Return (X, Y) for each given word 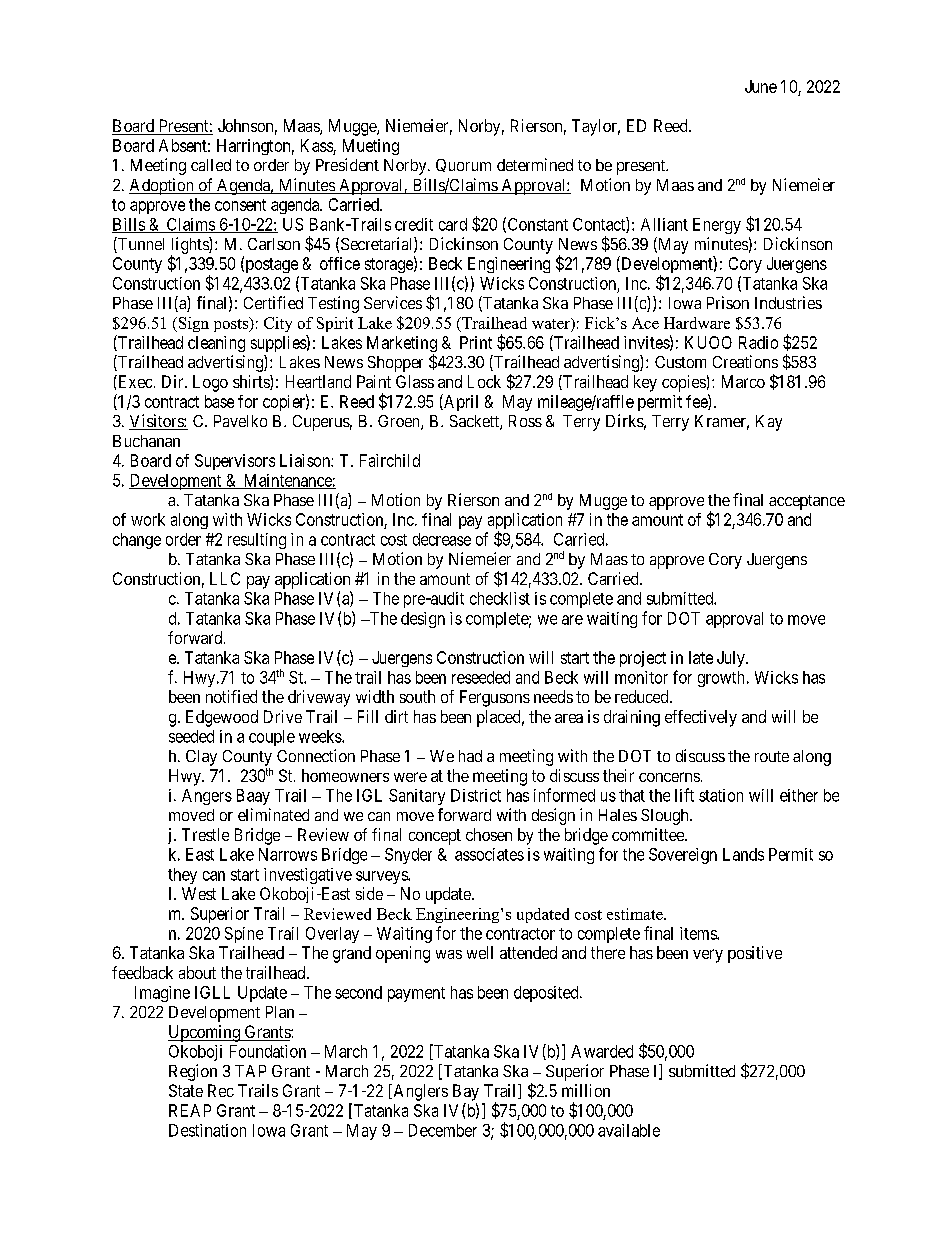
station (721, 795)
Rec (221, 1090)
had (470, 756)
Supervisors (235, 462)
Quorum (463, 165)
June (761, 86)
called (211, 165)
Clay (201, 758)
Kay (769, 423)
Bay (466, 1092)
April (460, 402)
